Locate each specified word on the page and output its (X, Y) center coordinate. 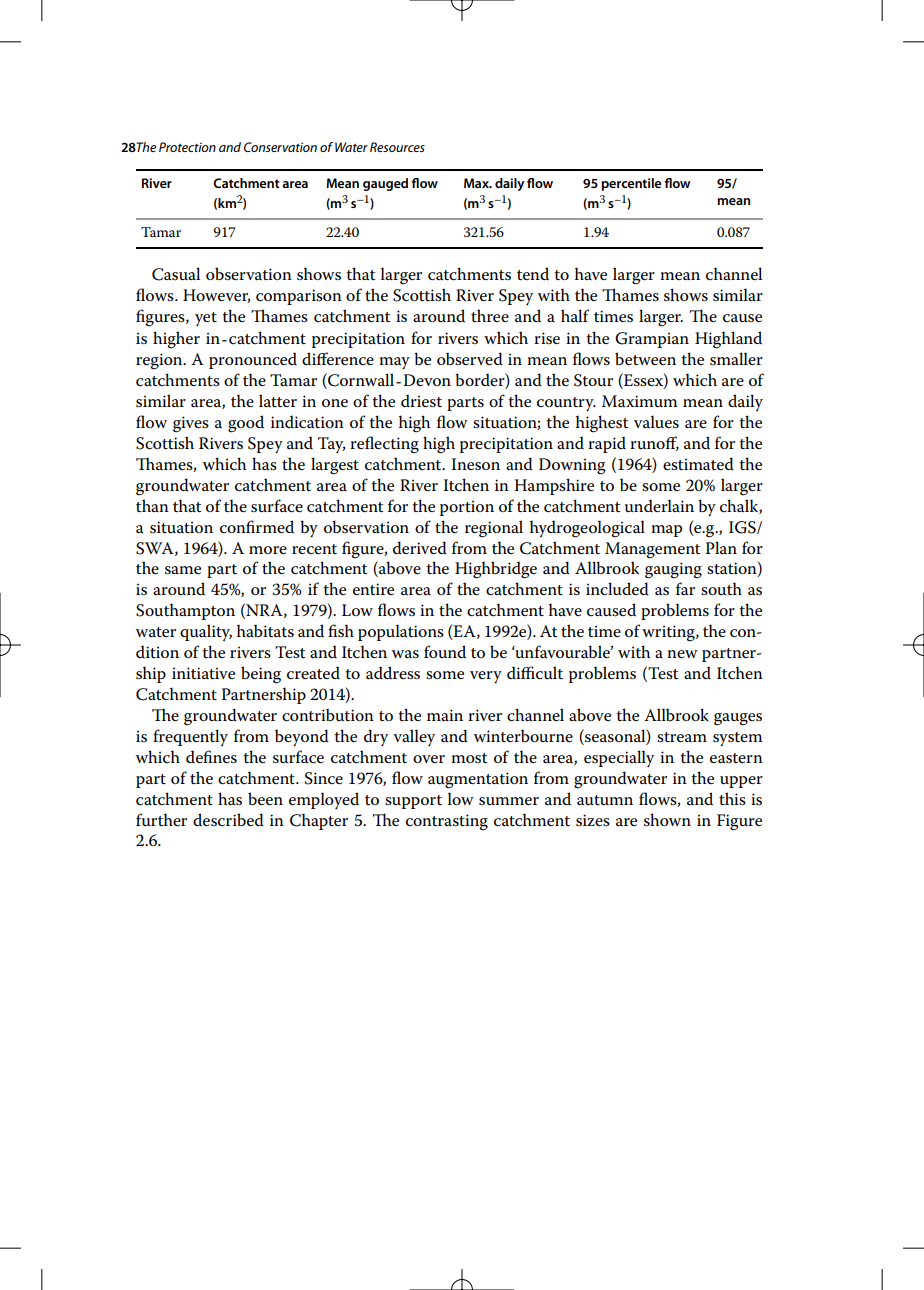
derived (420, 547)
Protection (187, 147)
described (228, 819)
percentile (631, 184)
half (575, 315)
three (490, 316)
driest (421, 401)
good (246, 424)
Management (652, 550)
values (656, 422)
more (268, 550)
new (682, 654)
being (261, 675)
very (486, 677)
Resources (397, 147)
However (216, 296)
